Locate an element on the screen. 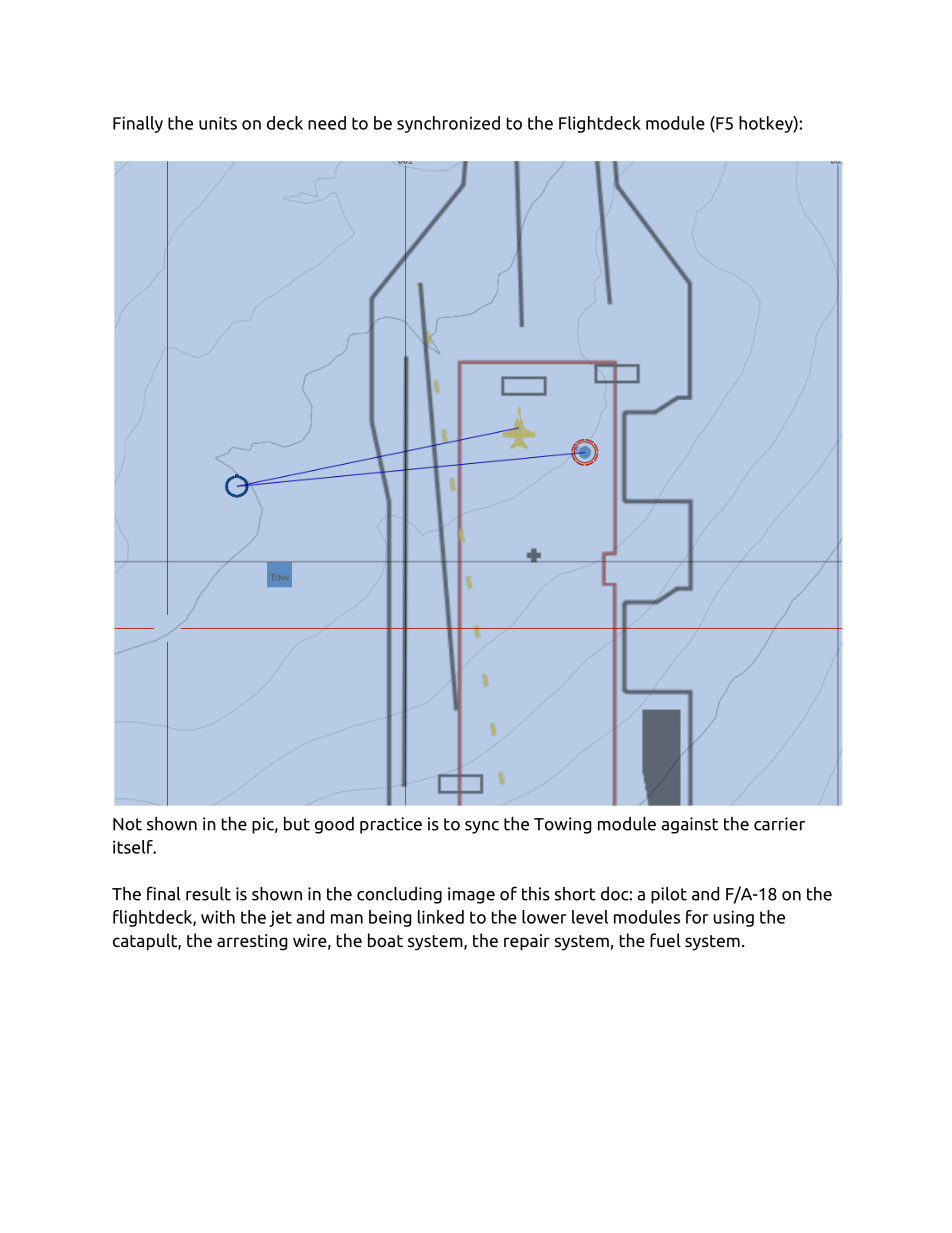 The image size is (952, 1233). need is located at coordinates (327, 123).
